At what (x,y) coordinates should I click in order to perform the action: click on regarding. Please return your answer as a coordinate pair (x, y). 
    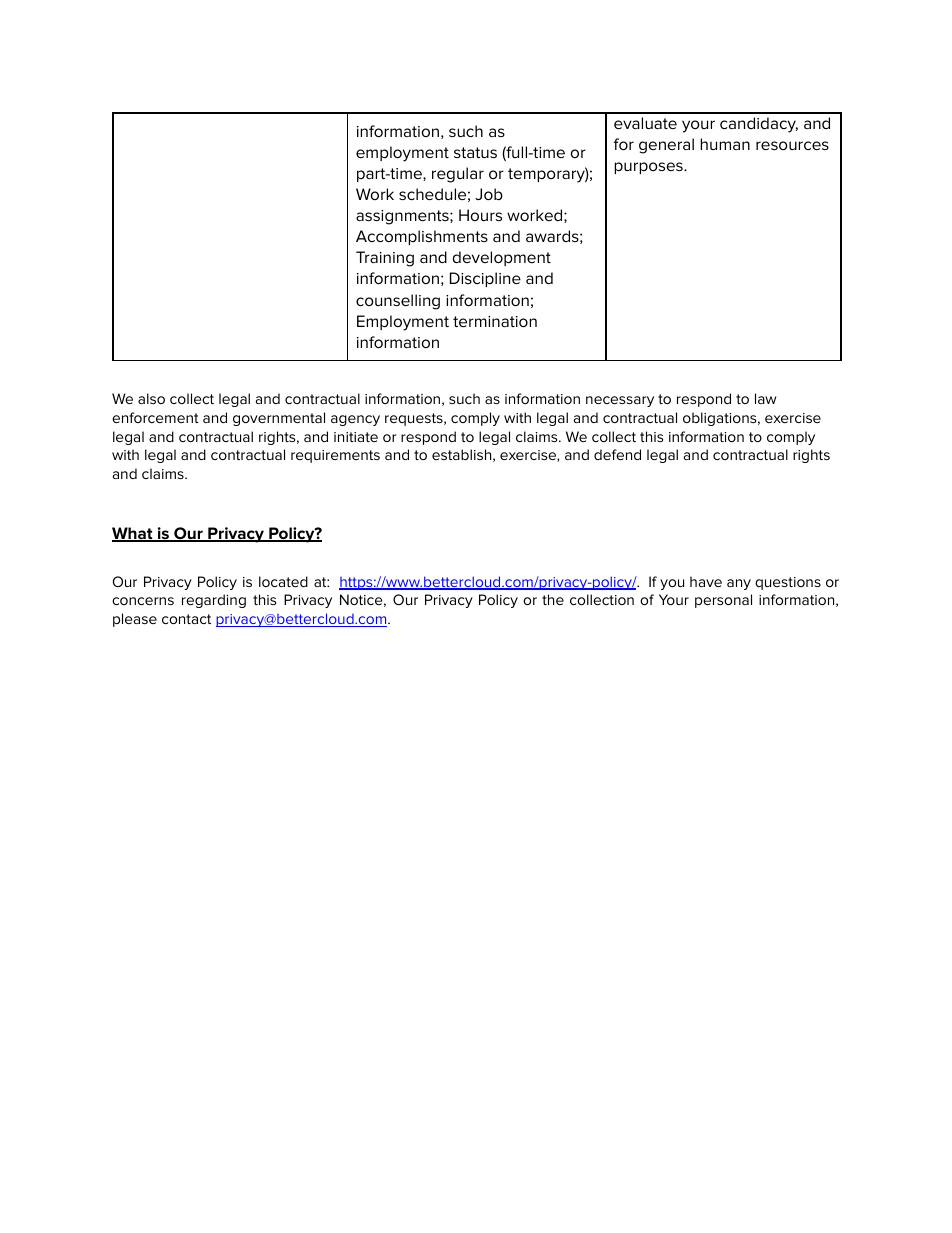
    Looking at the image, I should click on (214, 601).
